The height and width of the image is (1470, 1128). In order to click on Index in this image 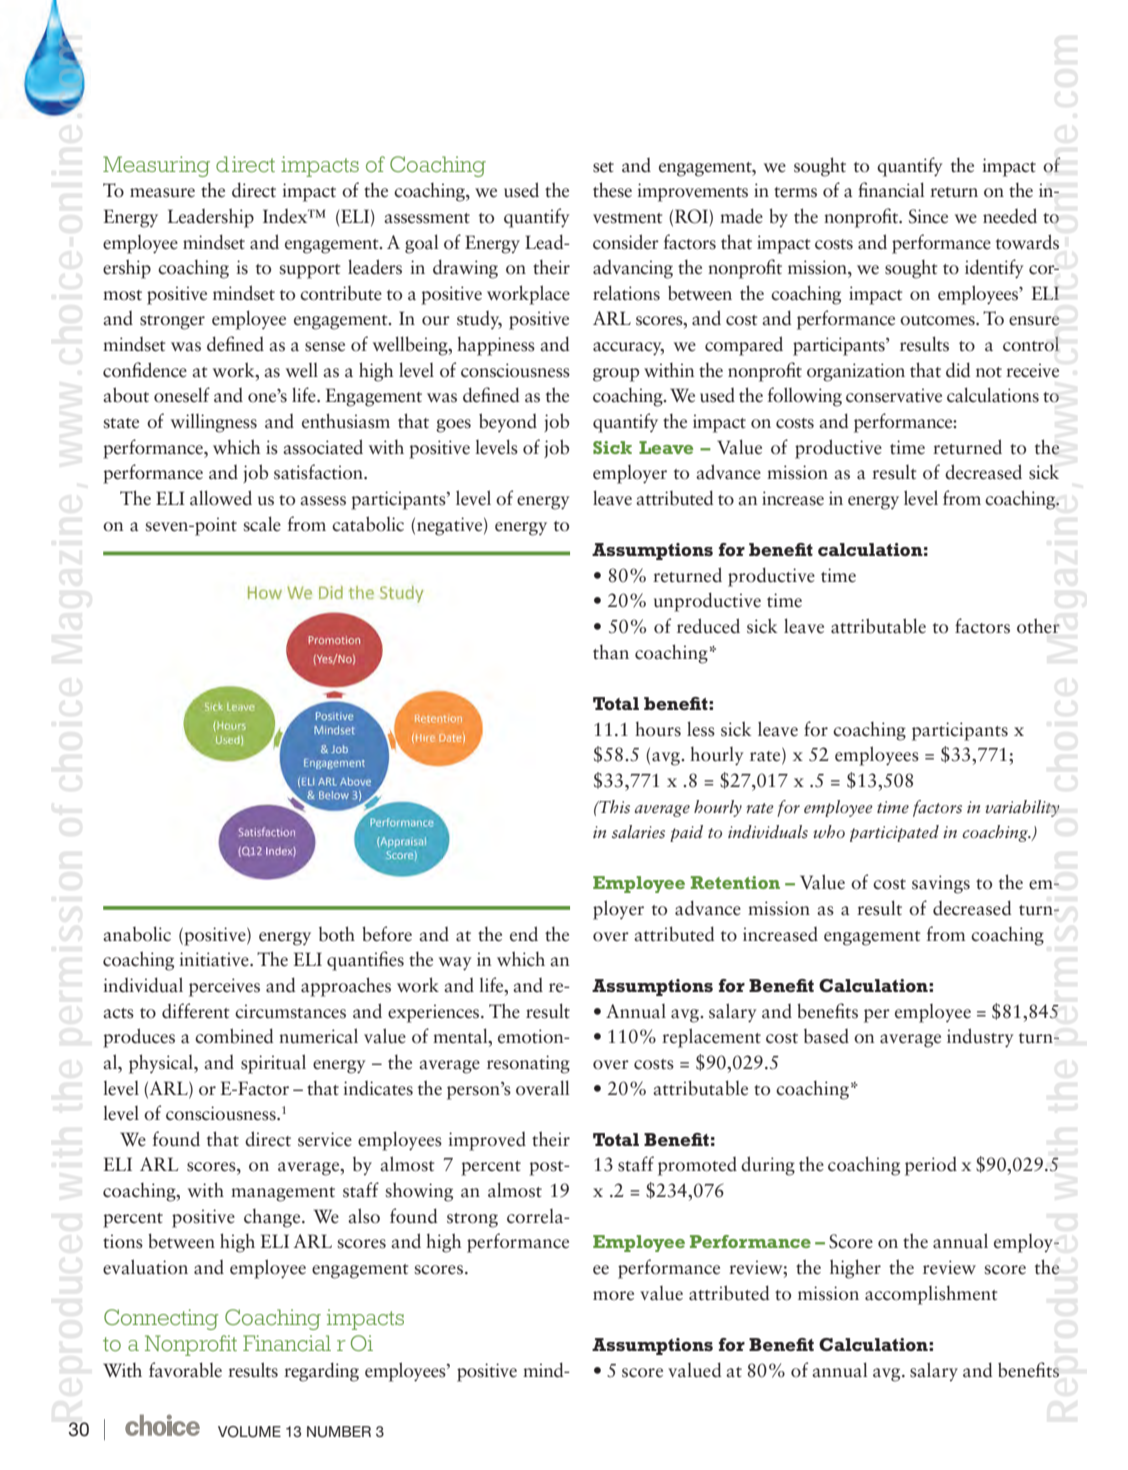, I will do `click(286, 216)`.
